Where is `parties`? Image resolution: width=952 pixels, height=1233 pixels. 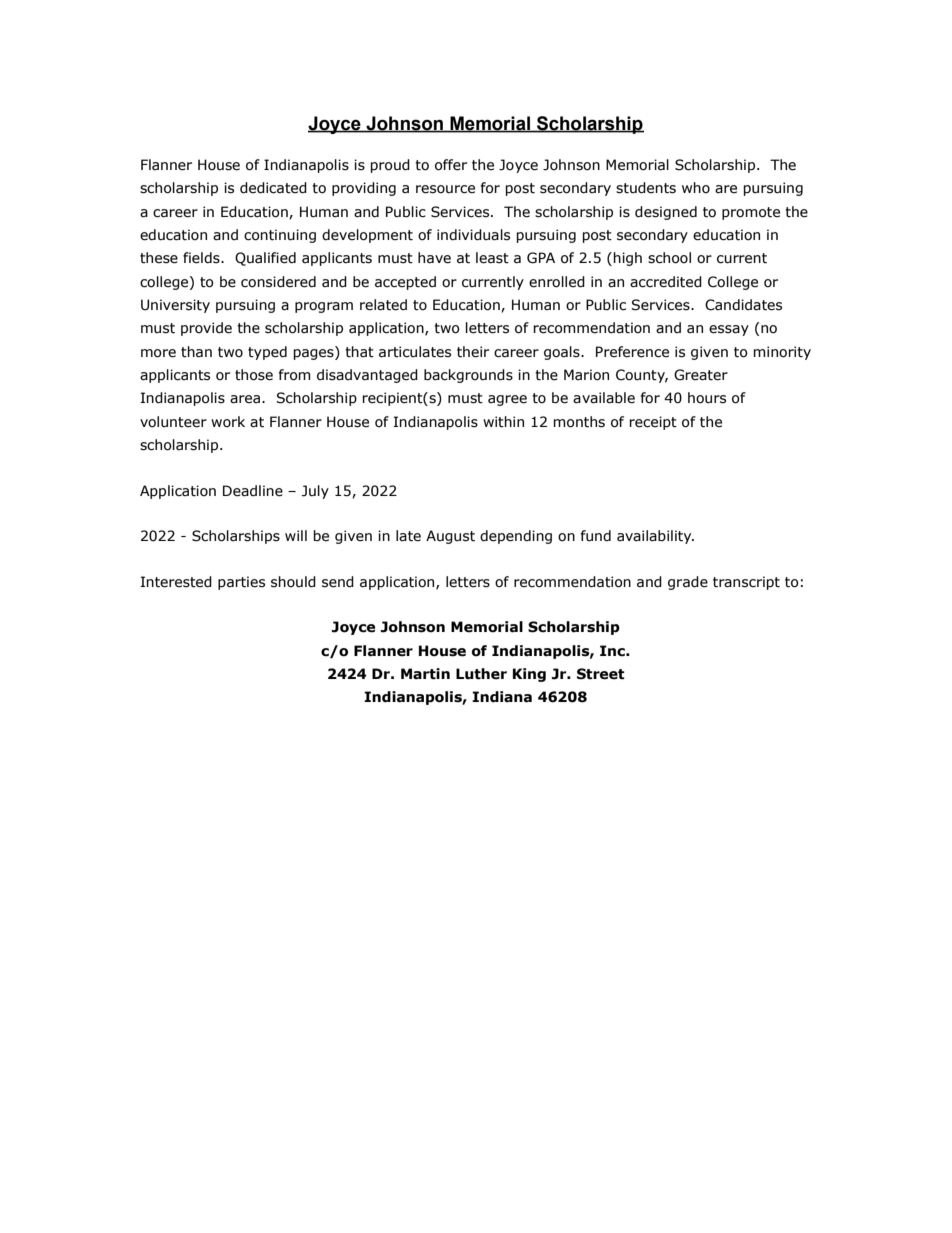
parties is located at coordinates (241, 583).
